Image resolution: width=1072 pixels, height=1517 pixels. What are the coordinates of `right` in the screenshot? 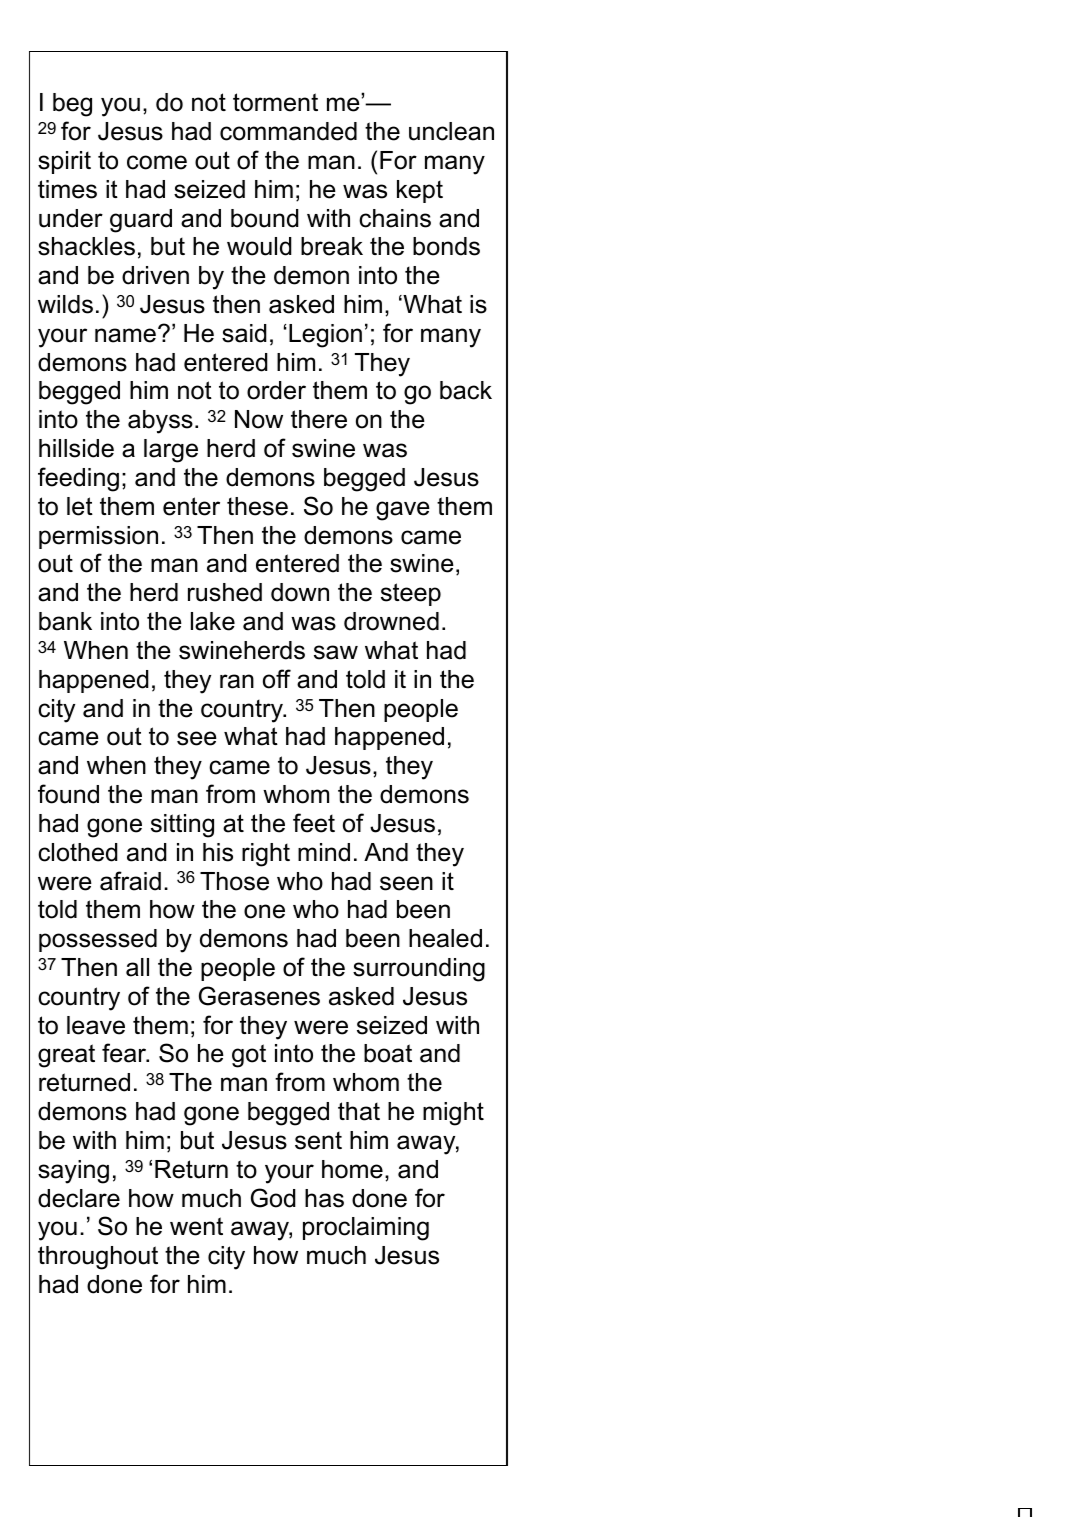 It's located at (266, 855).
